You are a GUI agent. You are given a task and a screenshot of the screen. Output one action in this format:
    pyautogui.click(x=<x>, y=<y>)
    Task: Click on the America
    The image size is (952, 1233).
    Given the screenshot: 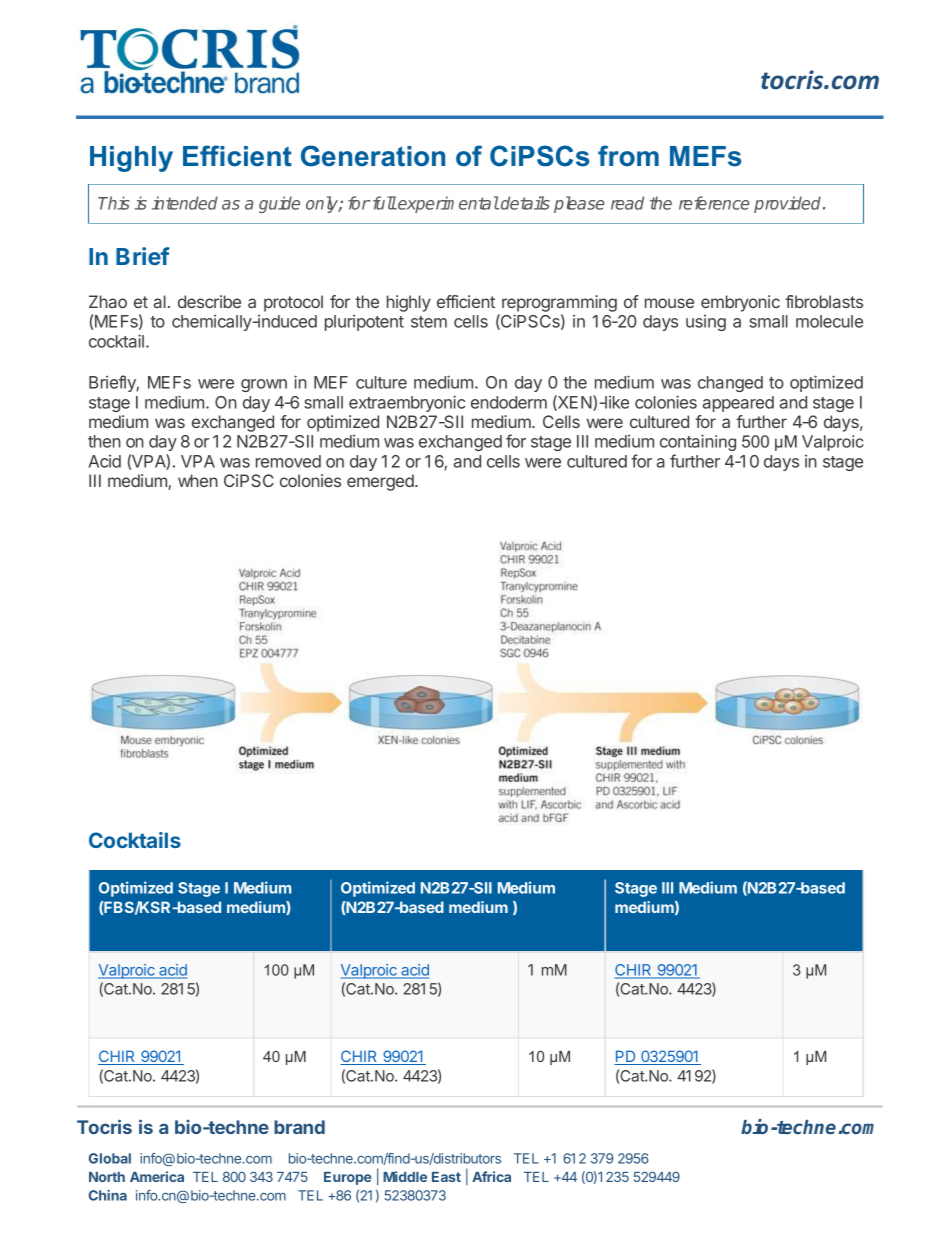 What is the action you would take?
    pyautogui.click(x=157, y=1176)
